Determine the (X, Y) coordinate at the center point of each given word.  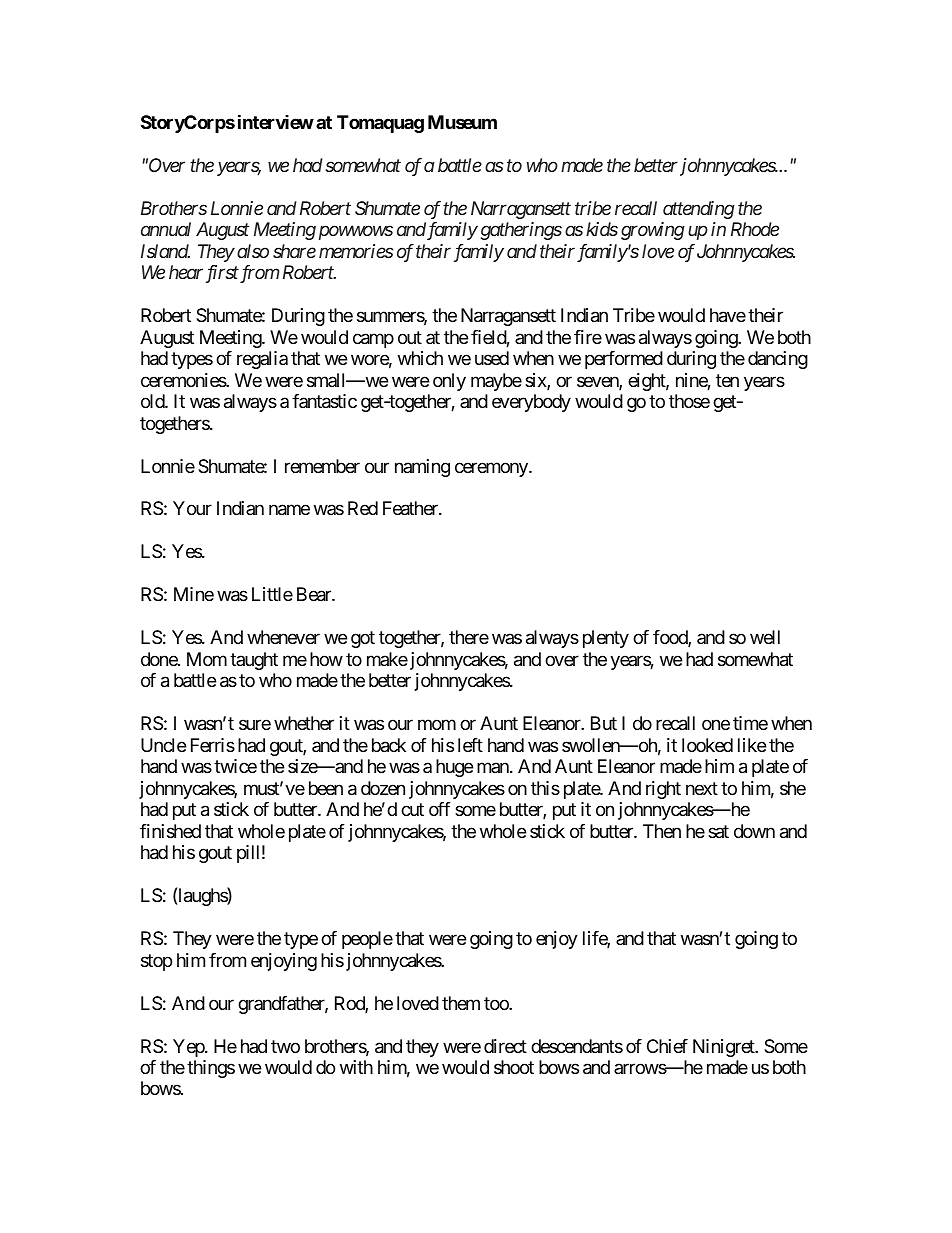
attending (699, 210)
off (440, 809)
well (765, 637)
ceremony (492, 469)
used (492, 358)
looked (707, 745)
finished (170, 831)
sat (718, 831)
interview (276, 121)
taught (254, 661)
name (289, 510)
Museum (462, 122)
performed (624, 360)
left (470, 745)
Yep (189, 1048)
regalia (262, 360)
